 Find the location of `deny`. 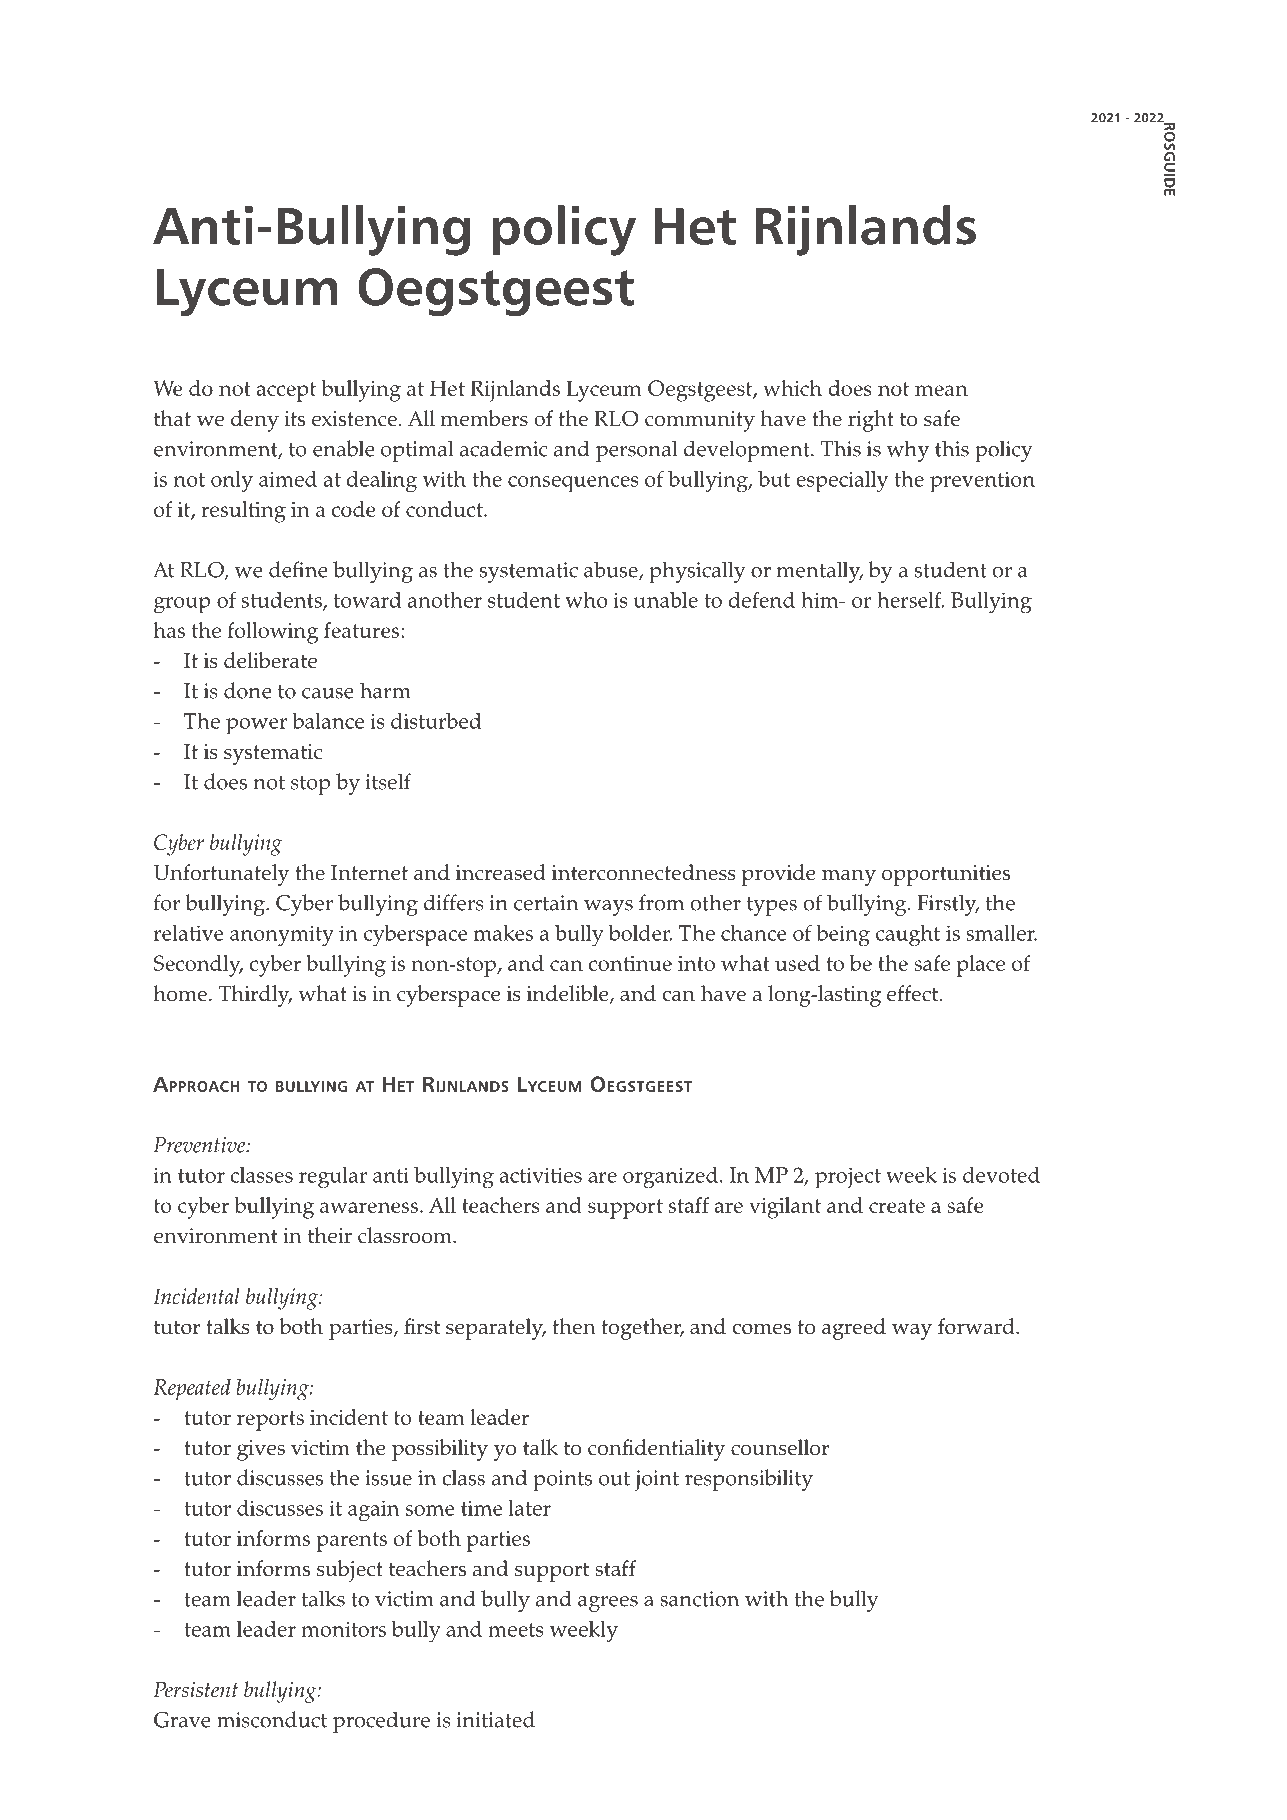

deny is located at coordinates (255, 421).
